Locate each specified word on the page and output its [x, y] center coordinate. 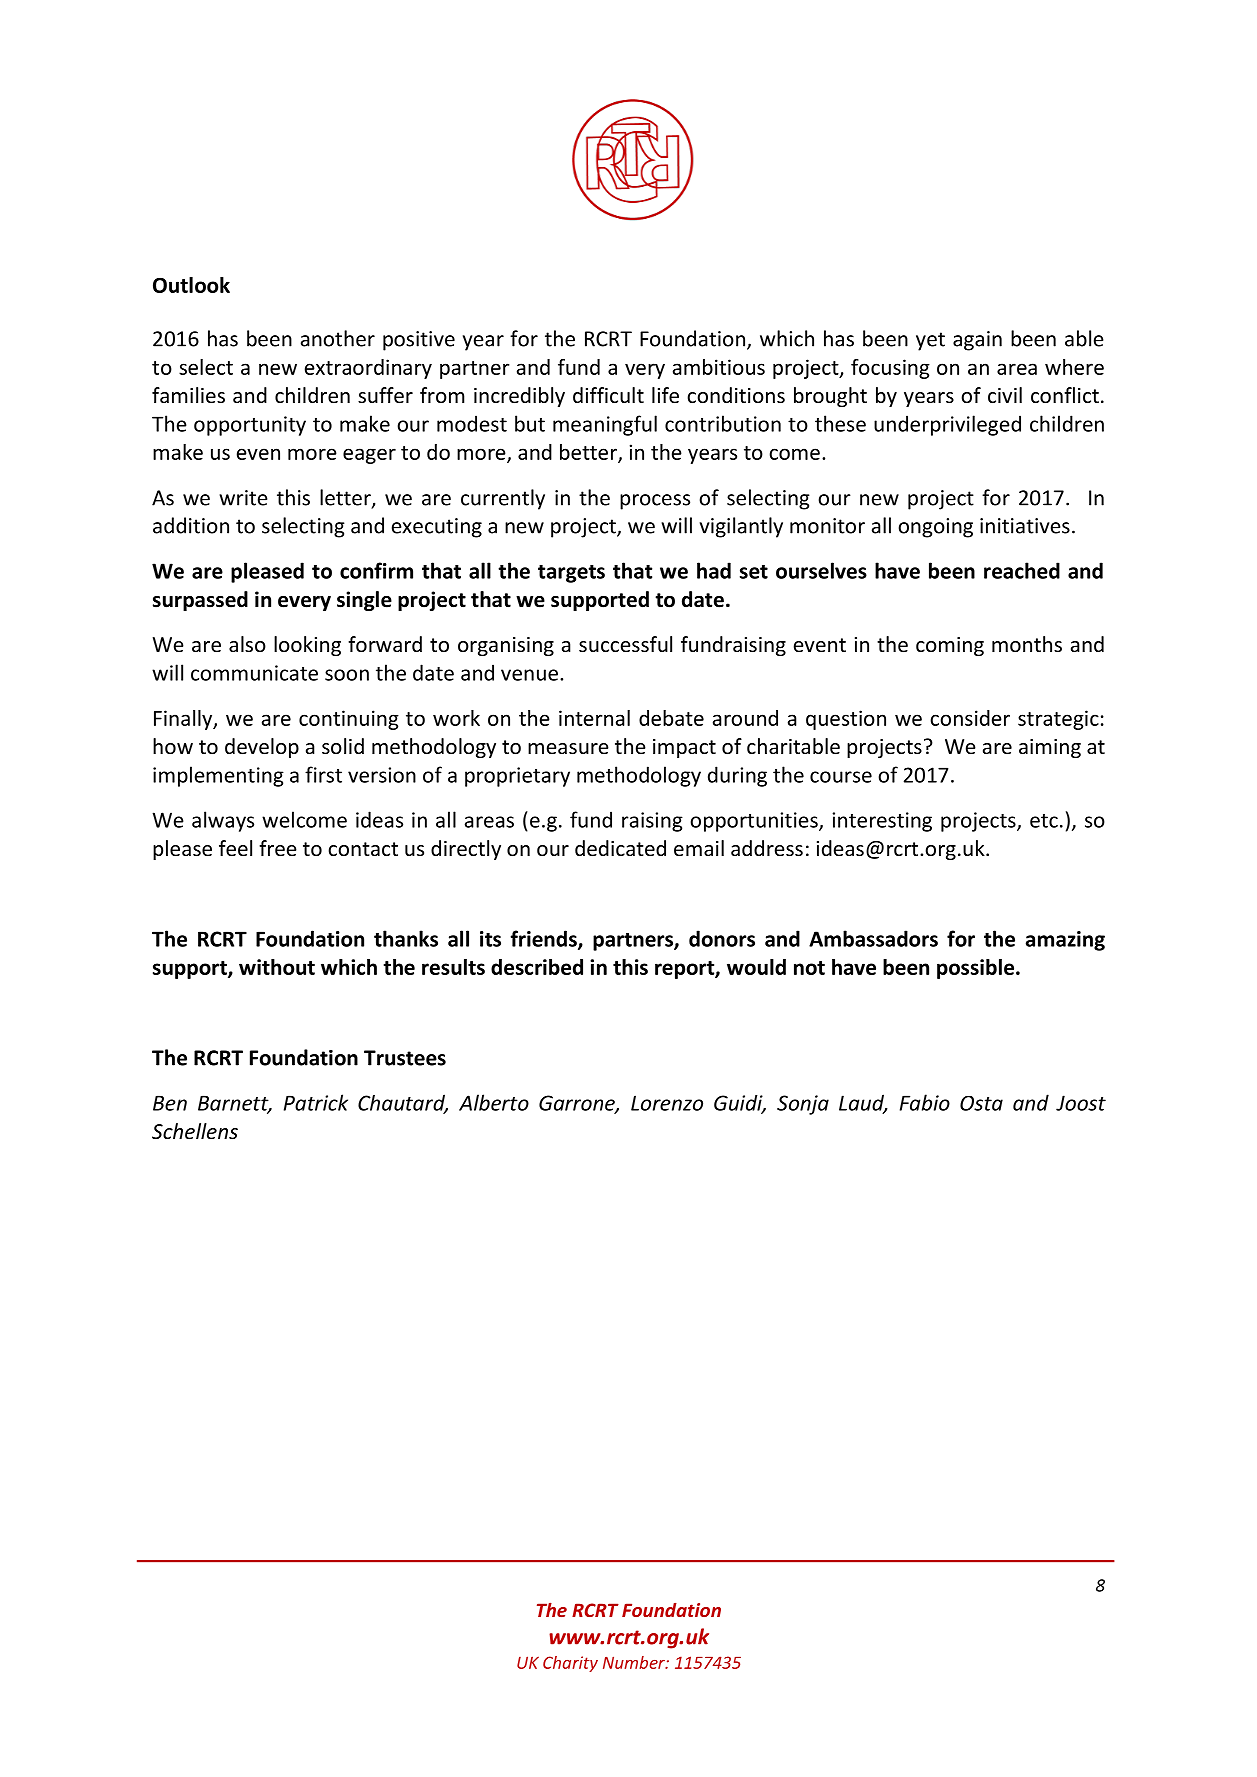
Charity [570, 1664]
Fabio [925, 1102]
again [977, 341]
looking [307, 646]
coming [950, 646]
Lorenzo [667, 1103]
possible [977, 969]
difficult [608, 395]
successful [625, 644]
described [537, 967]
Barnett [234, 1104]
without [277, 967]
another [338, 338]
